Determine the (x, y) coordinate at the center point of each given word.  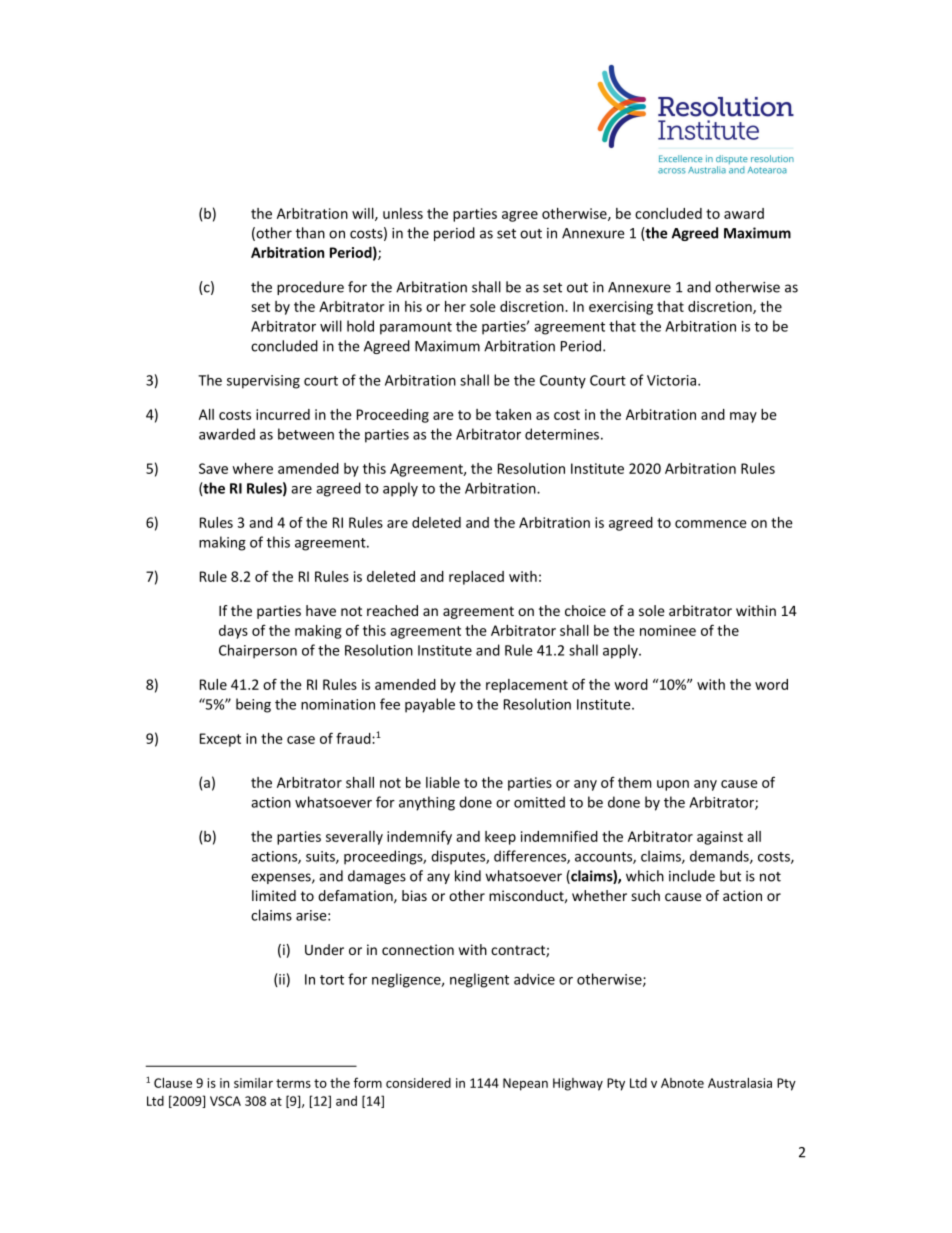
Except (220, 740)
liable (443, 782)
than (310, 233)
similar (253, 1083)
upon (673, 785)
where (252, 468)
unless (403, 213)
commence (711, 524)
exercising (621, 308)
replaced (476, 578)
